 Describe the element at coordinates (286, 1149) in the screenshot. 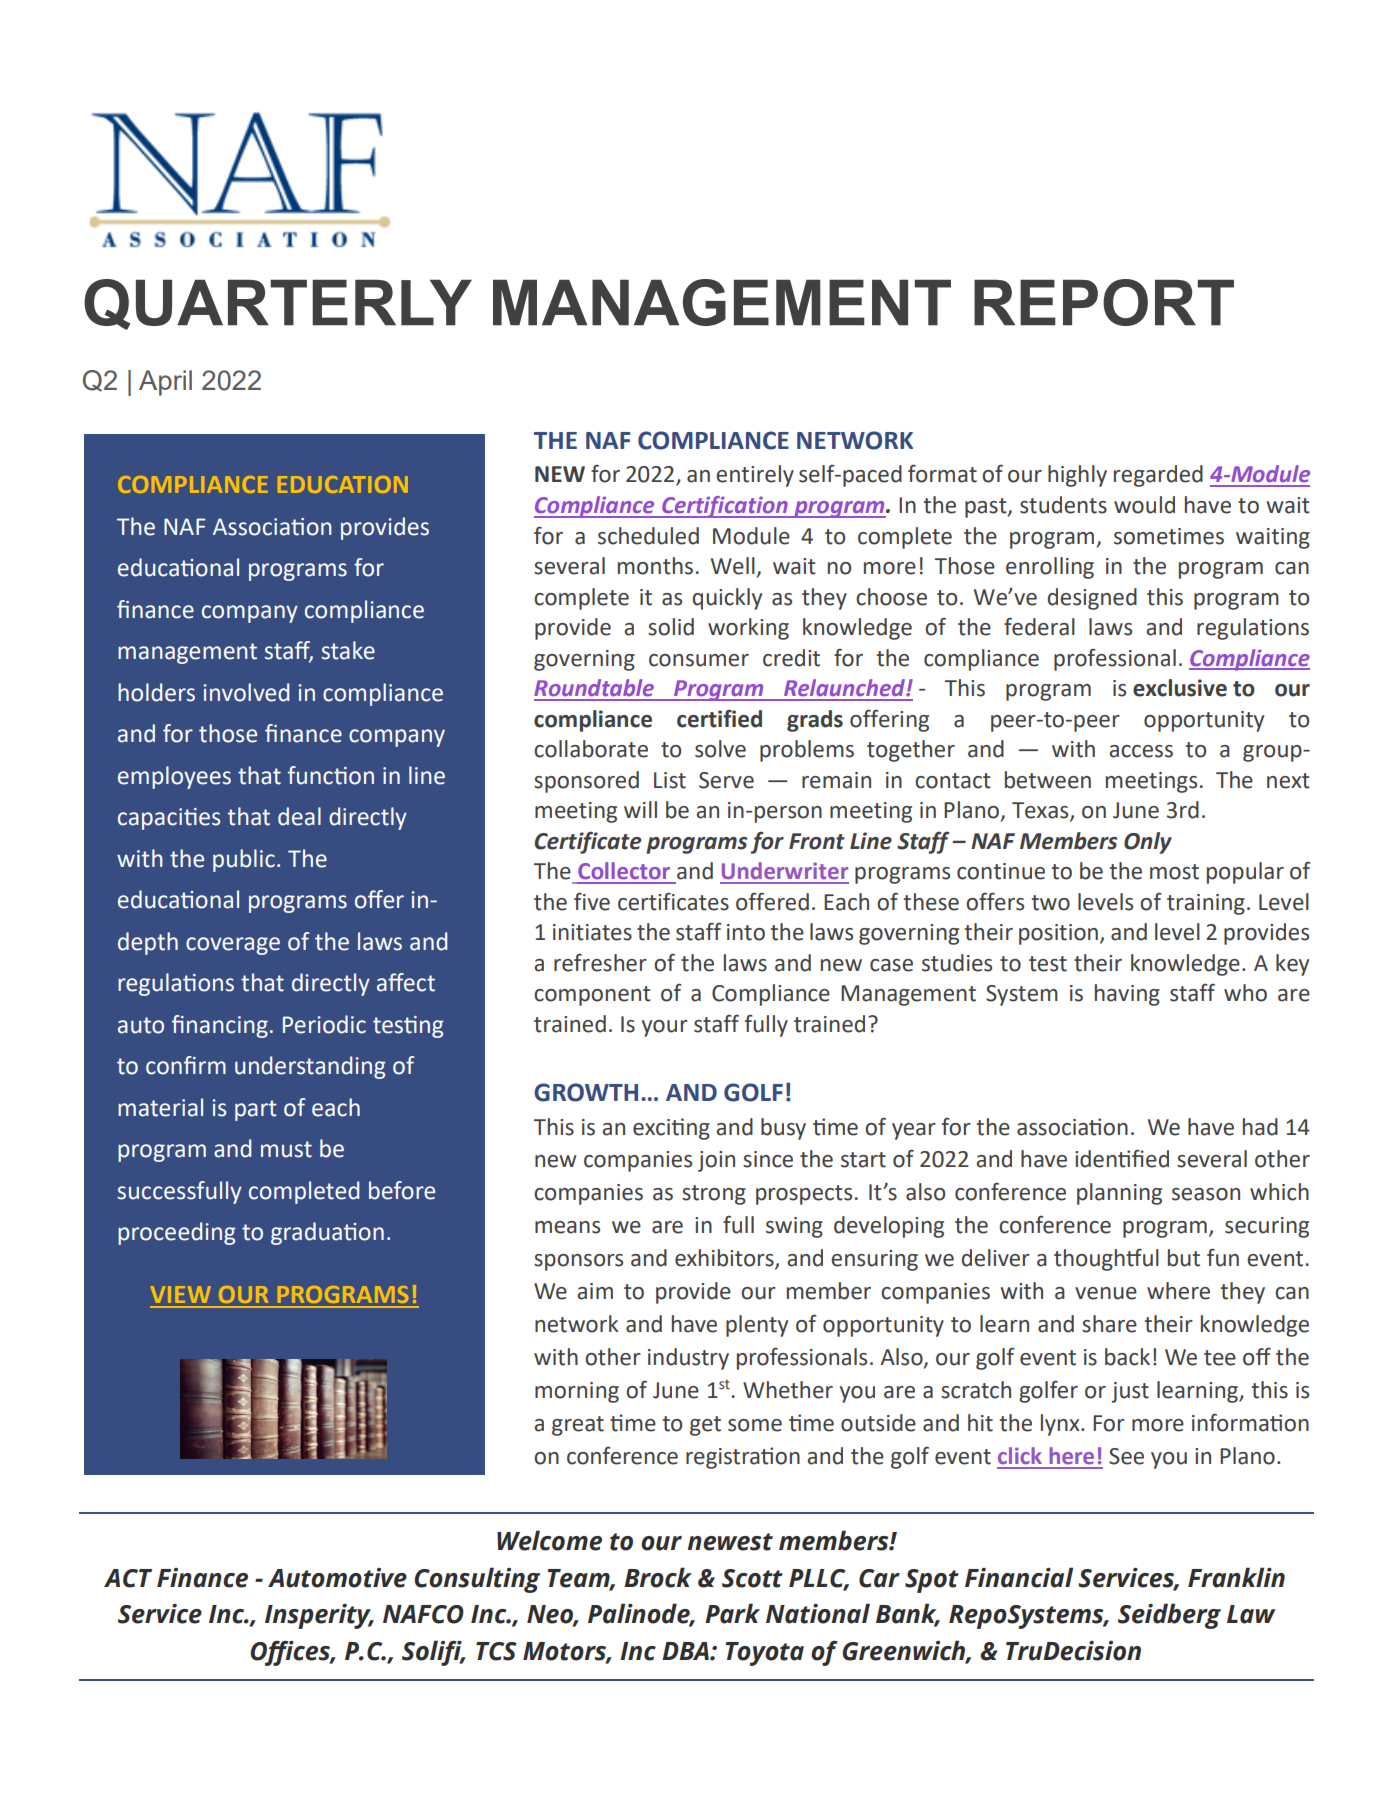

I see `must` at that location.
